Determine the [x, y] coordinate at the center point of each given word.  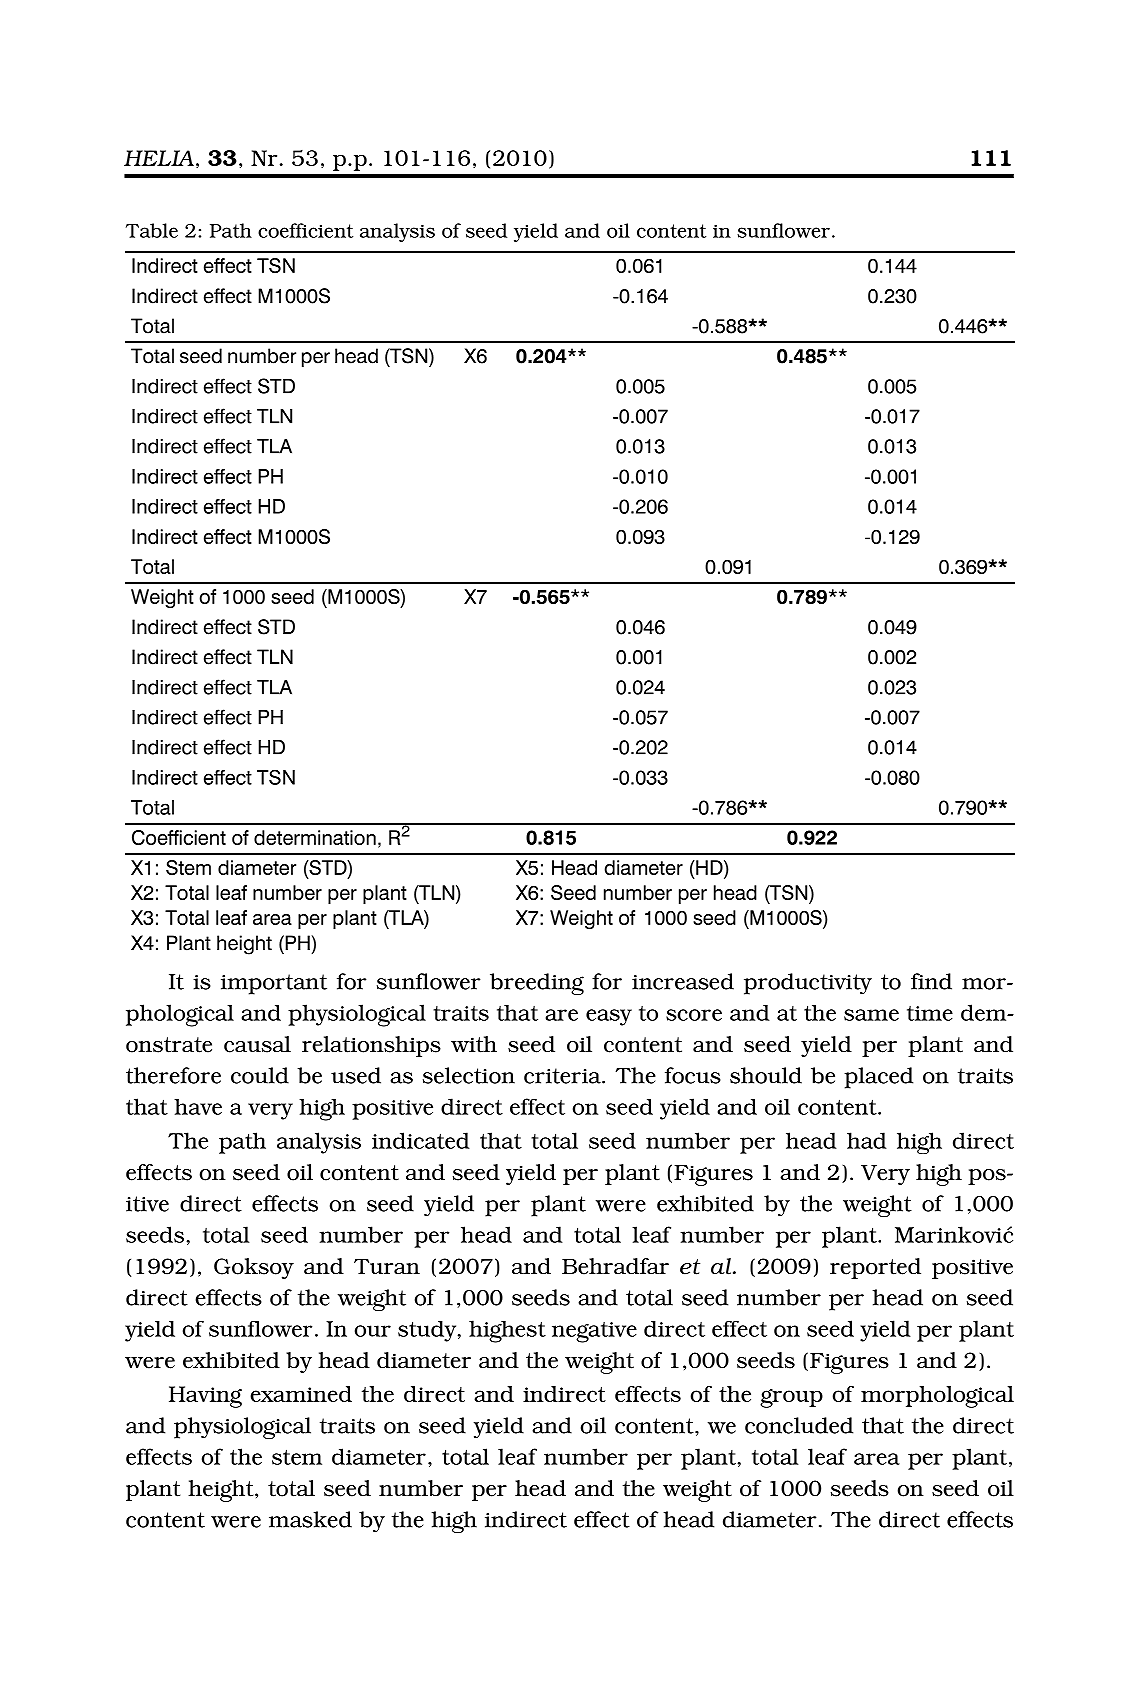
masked [310, 1519]
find [931, 981]
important [274, 984]
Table [152, 230]
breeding [537, 984]
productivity [808, 984]
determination [315, 837]
